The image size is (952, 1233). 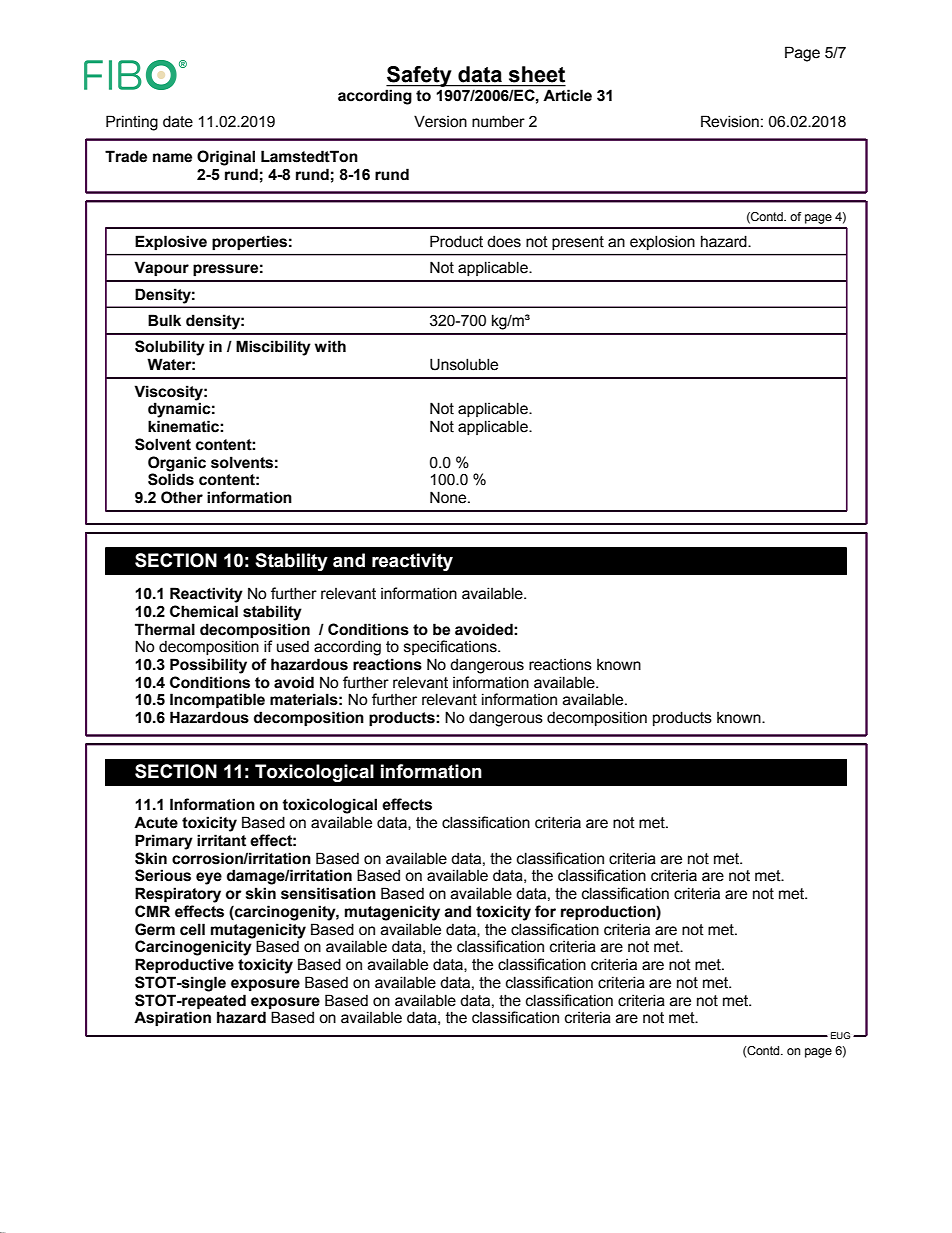 I want to click on None, so click(x=449, y=497).
